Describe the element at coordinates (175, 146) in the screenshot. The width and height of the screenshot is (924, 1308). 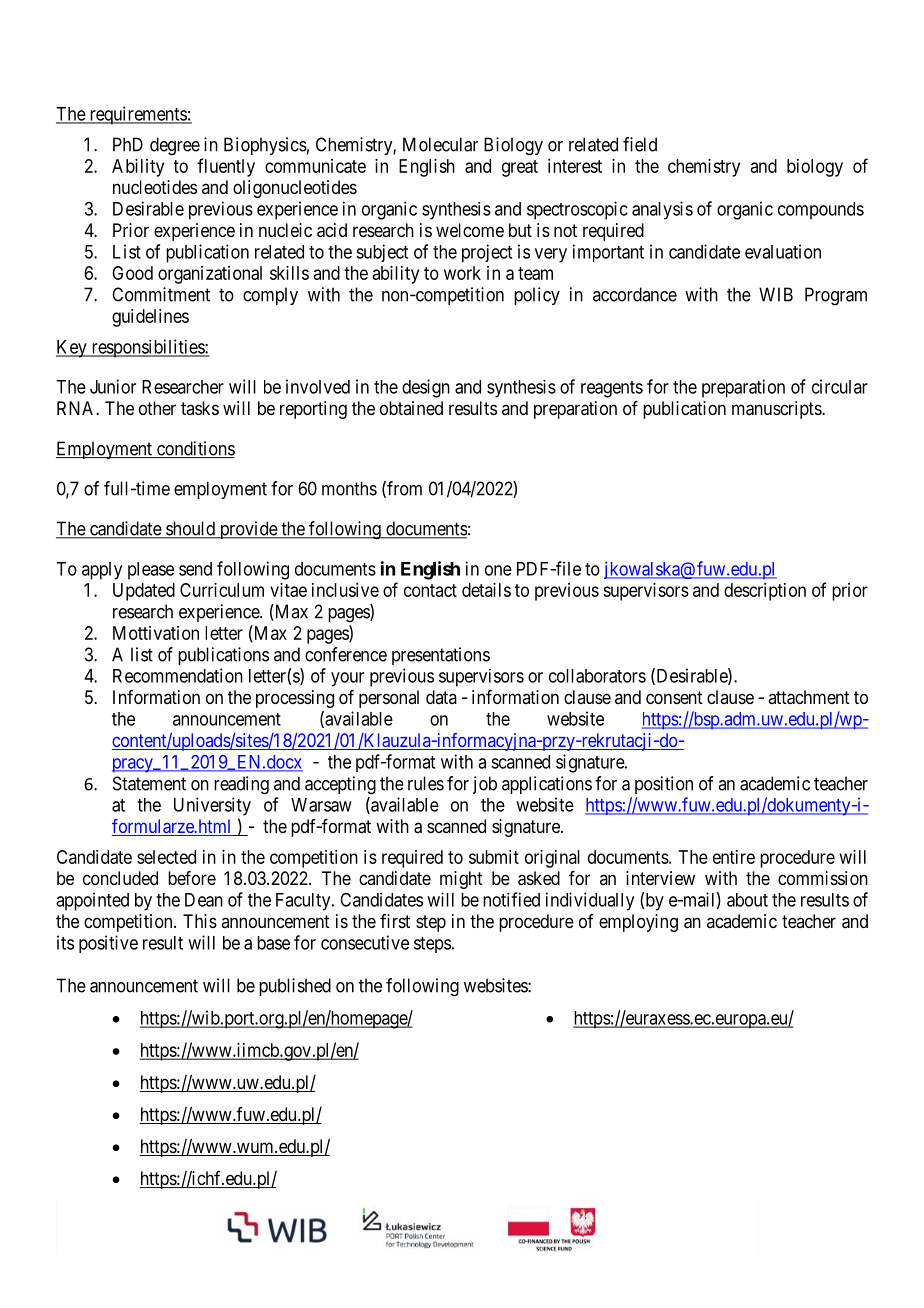
I see `degree` at that location.
